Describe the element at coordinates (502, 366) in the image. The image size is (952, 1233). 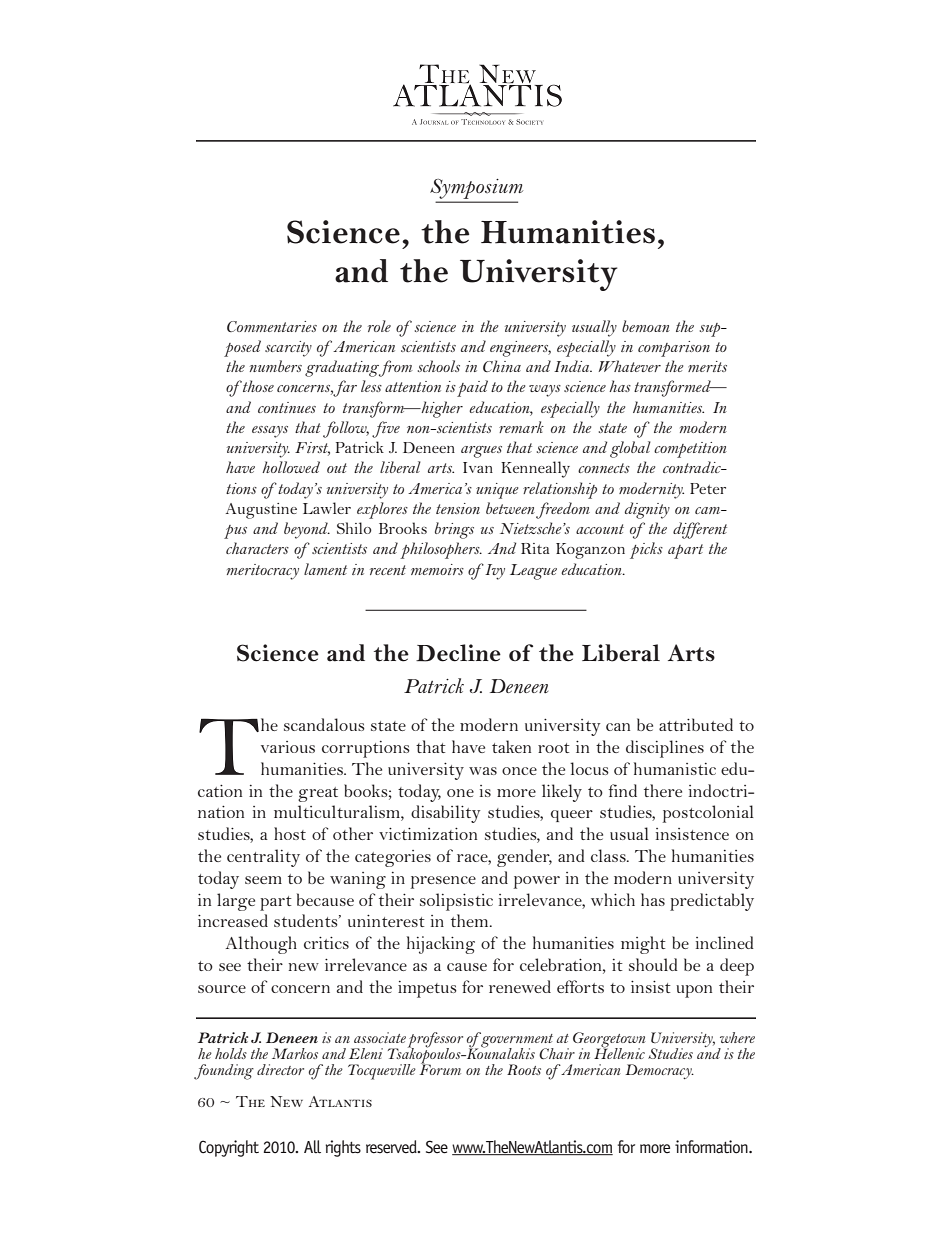
I see `China` at that location.
